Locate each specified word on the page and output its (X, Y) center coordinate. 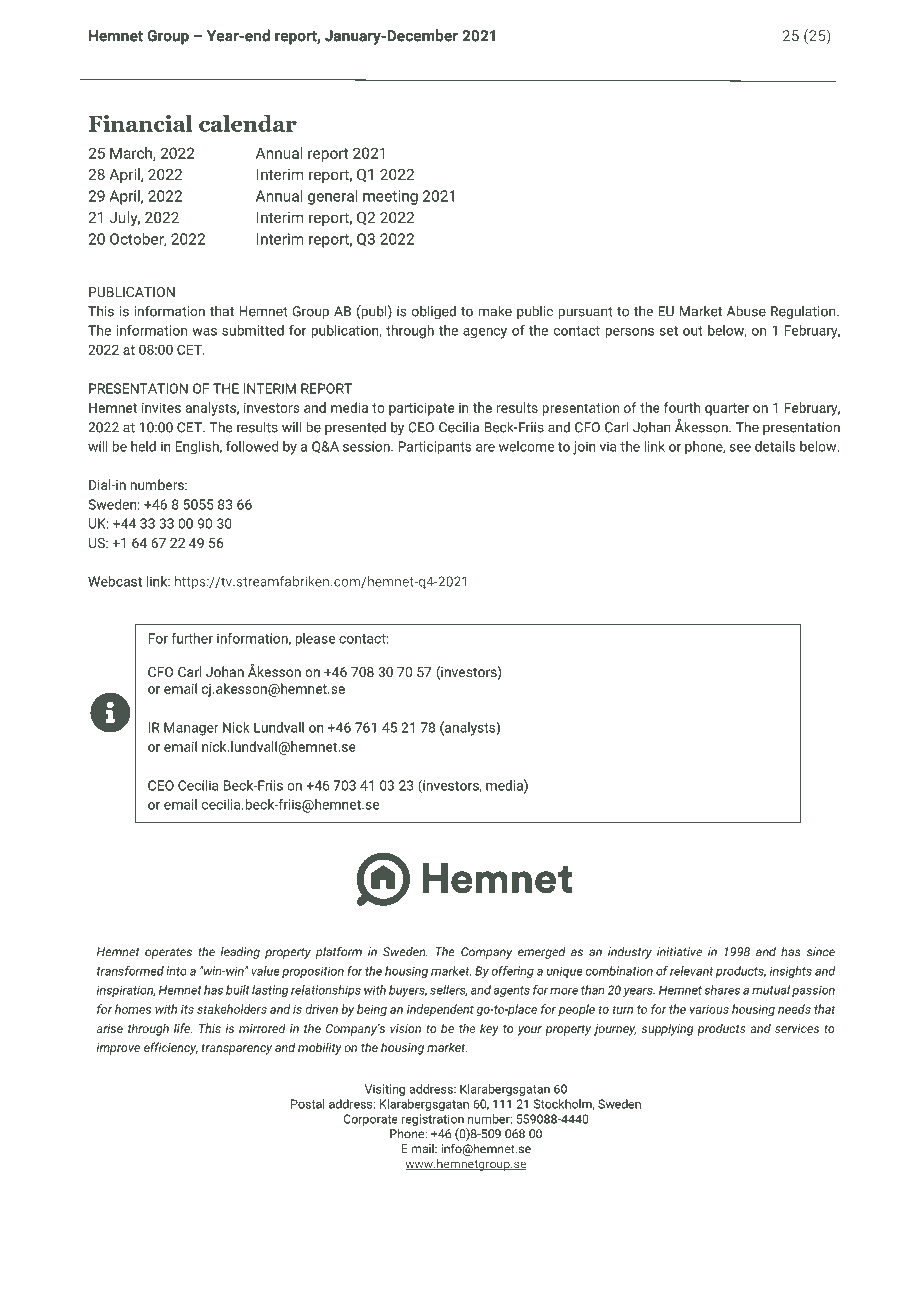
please (315, 640)
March (132, 154)
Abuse (746, 311)
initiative (679, 952)
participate (421, 409)
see (740, 448)
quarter (727, 409)
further (192, 638)
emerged (542, 953)
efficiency (171, 1048)
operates (168, 953)
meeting (390, 197)
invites (161, 407)
